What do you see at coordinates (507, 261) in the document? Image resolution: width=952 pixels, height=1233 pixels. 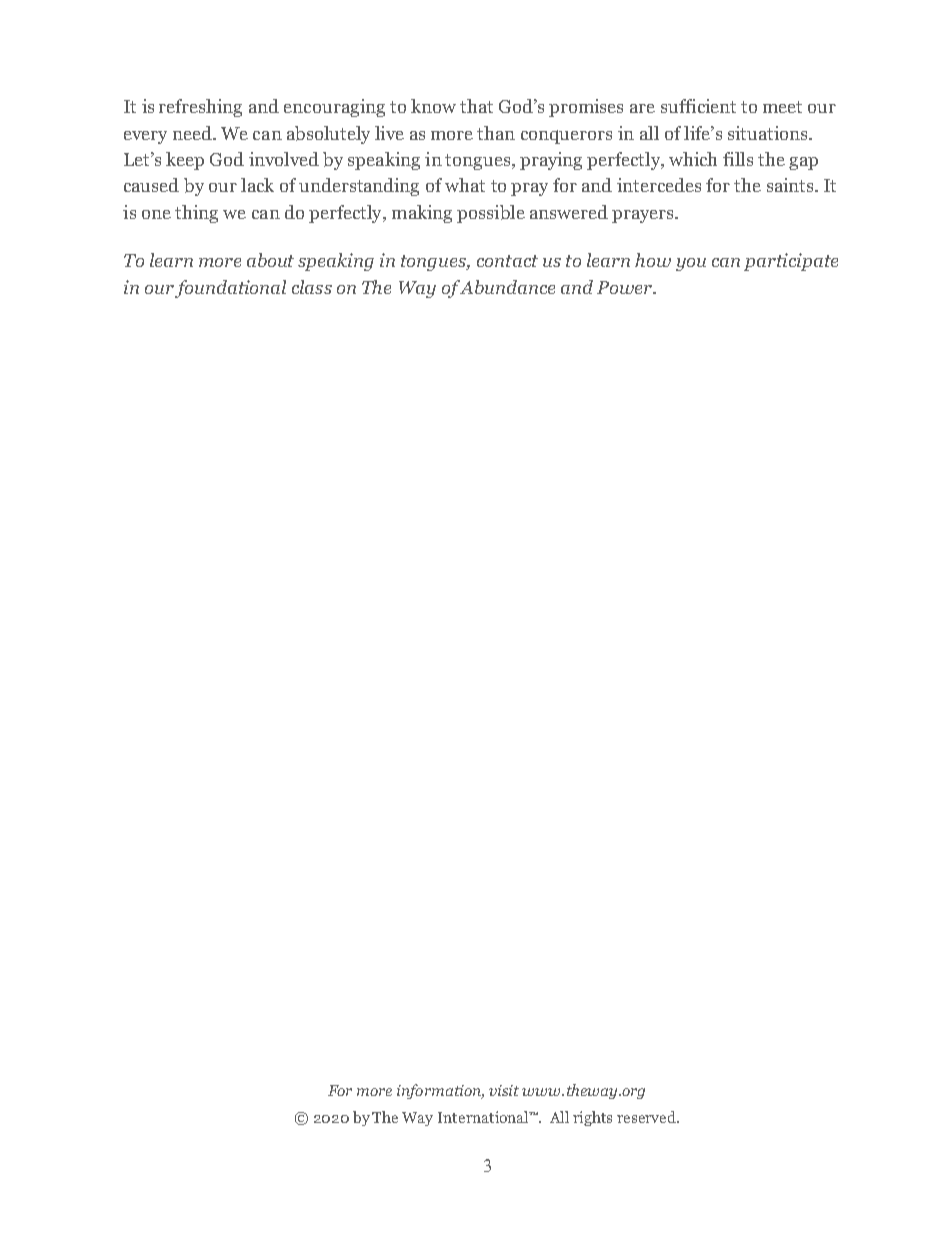 I see `contact` at bounding box center [507, 261].
